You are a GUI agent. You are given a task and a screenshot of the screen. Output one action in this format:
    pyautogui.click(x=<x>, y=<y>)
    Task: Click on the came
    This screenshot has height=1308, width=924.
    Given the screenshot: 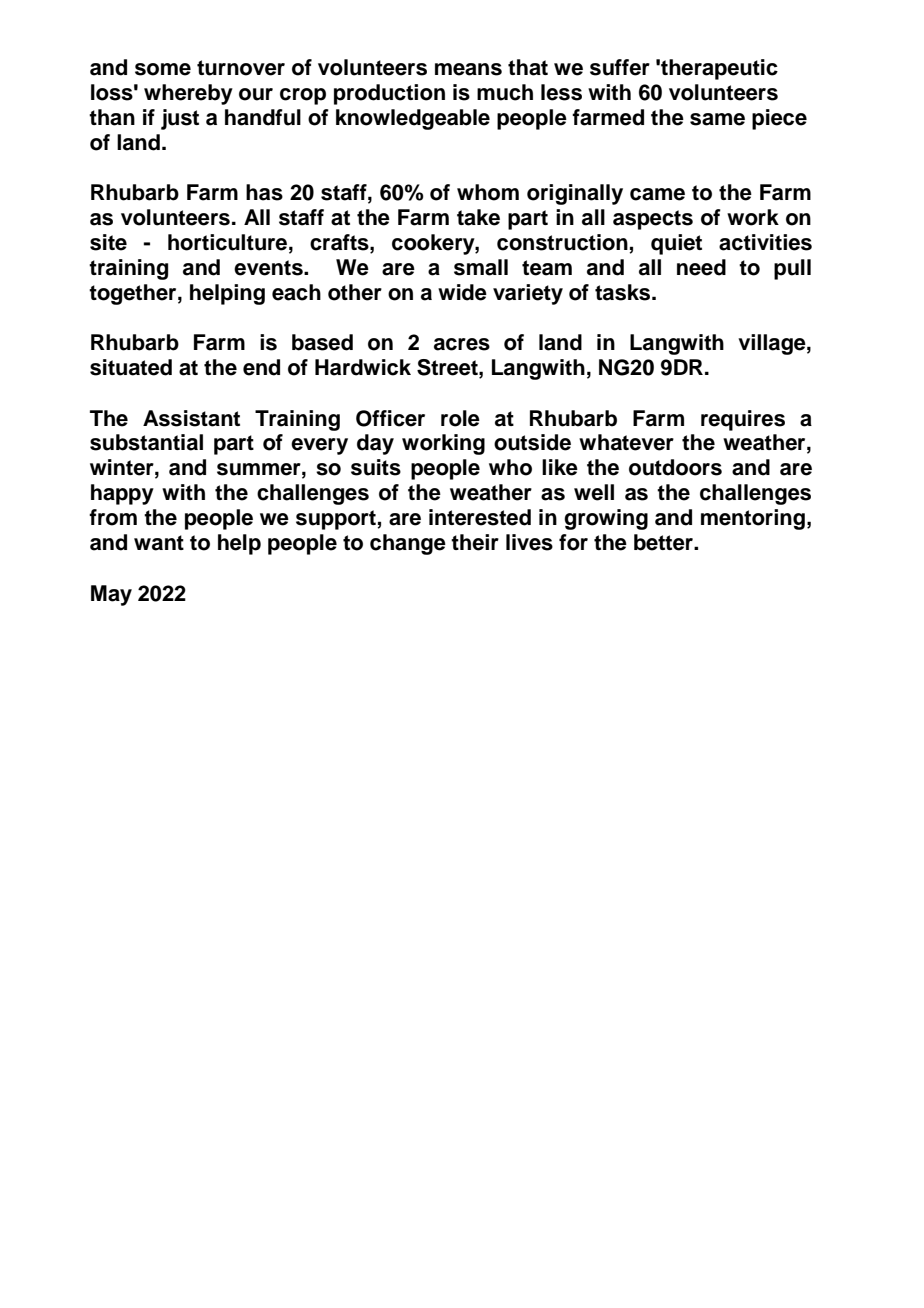 What is the action you would take?
    pyautogui.click(x=657, y=194)
